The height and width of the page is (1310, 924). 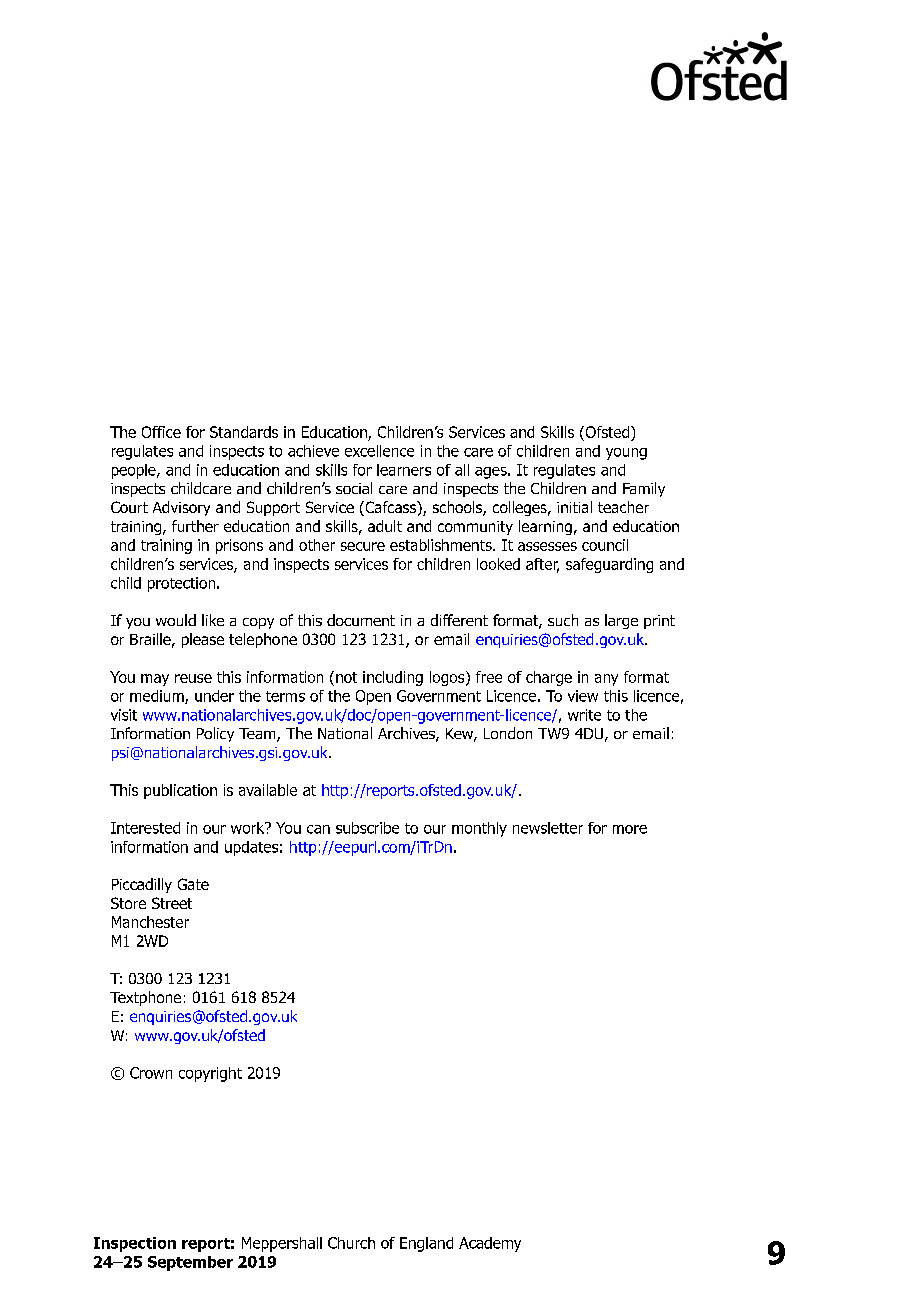 What do you see at coordinates (190, 1263) in the page?
I see `September` at bounding box center [190, 1263].
